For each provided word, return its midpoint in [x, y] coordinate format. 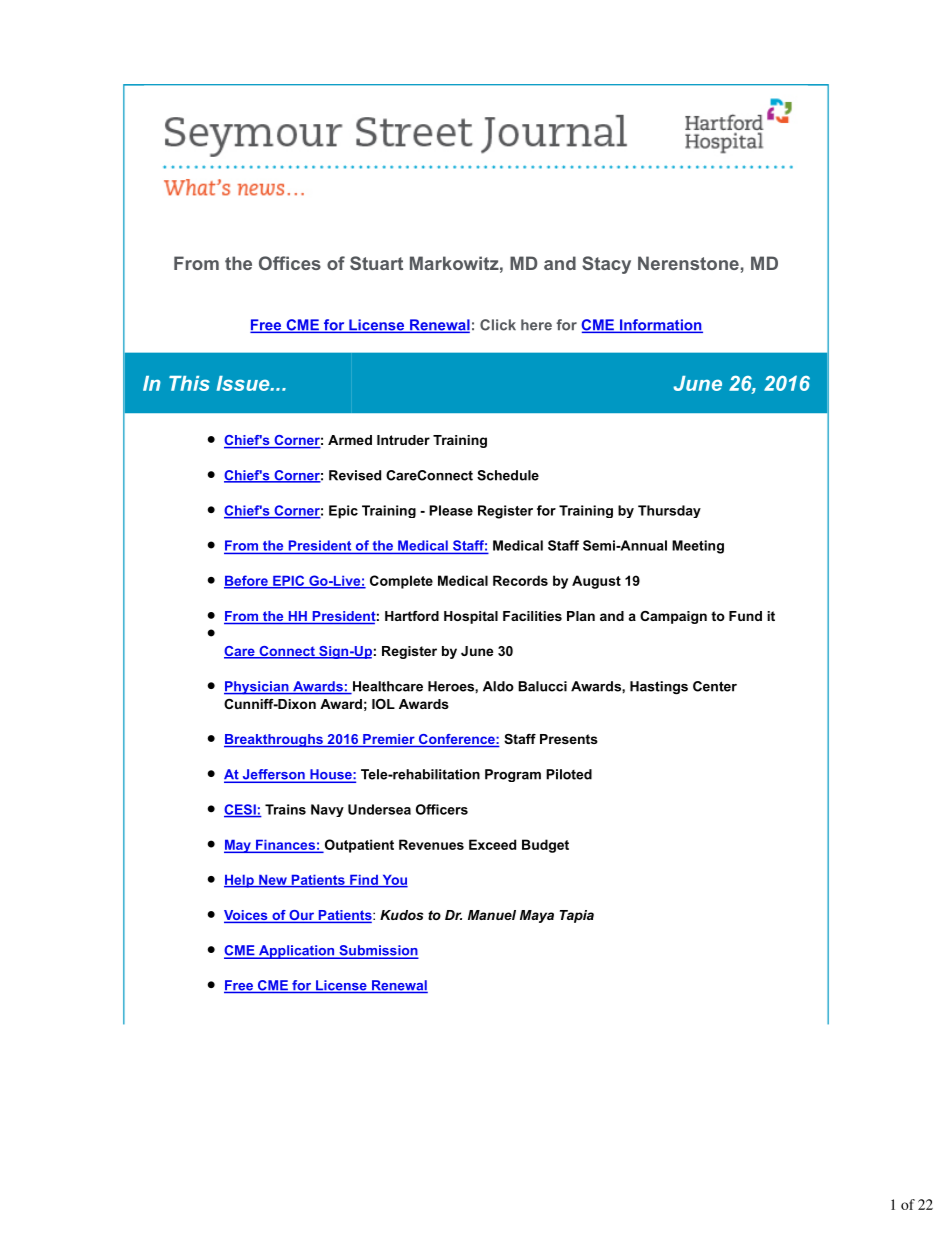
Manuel [492, 915]
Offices [290, 263]
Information [660, 326]
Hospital [471, 617]
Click [498, 325]
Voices [247, 916]
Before [247, 581]
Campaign [673, 617]
